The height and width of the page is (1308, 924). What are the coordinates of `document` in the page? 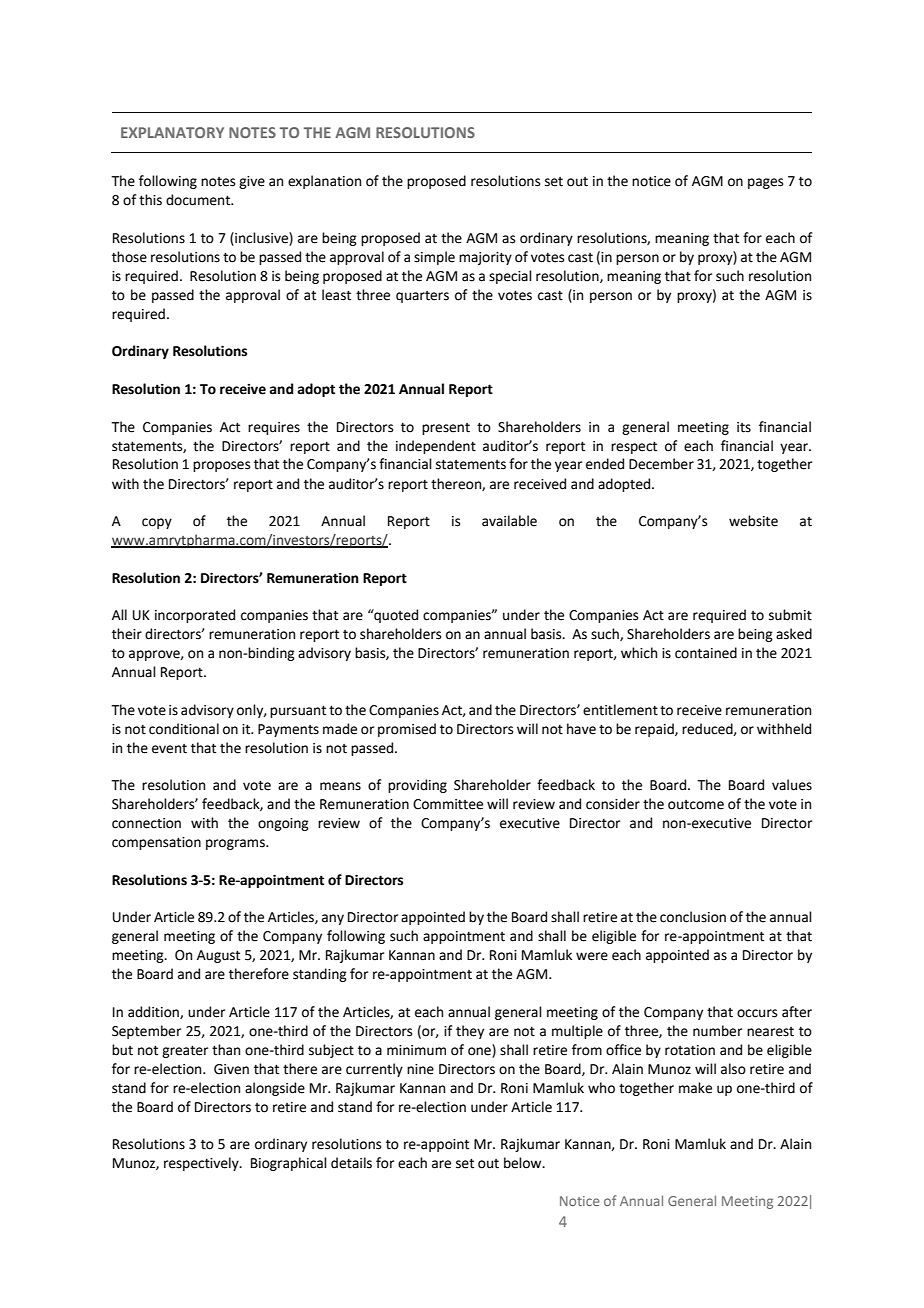 It's located at (199, 200).
